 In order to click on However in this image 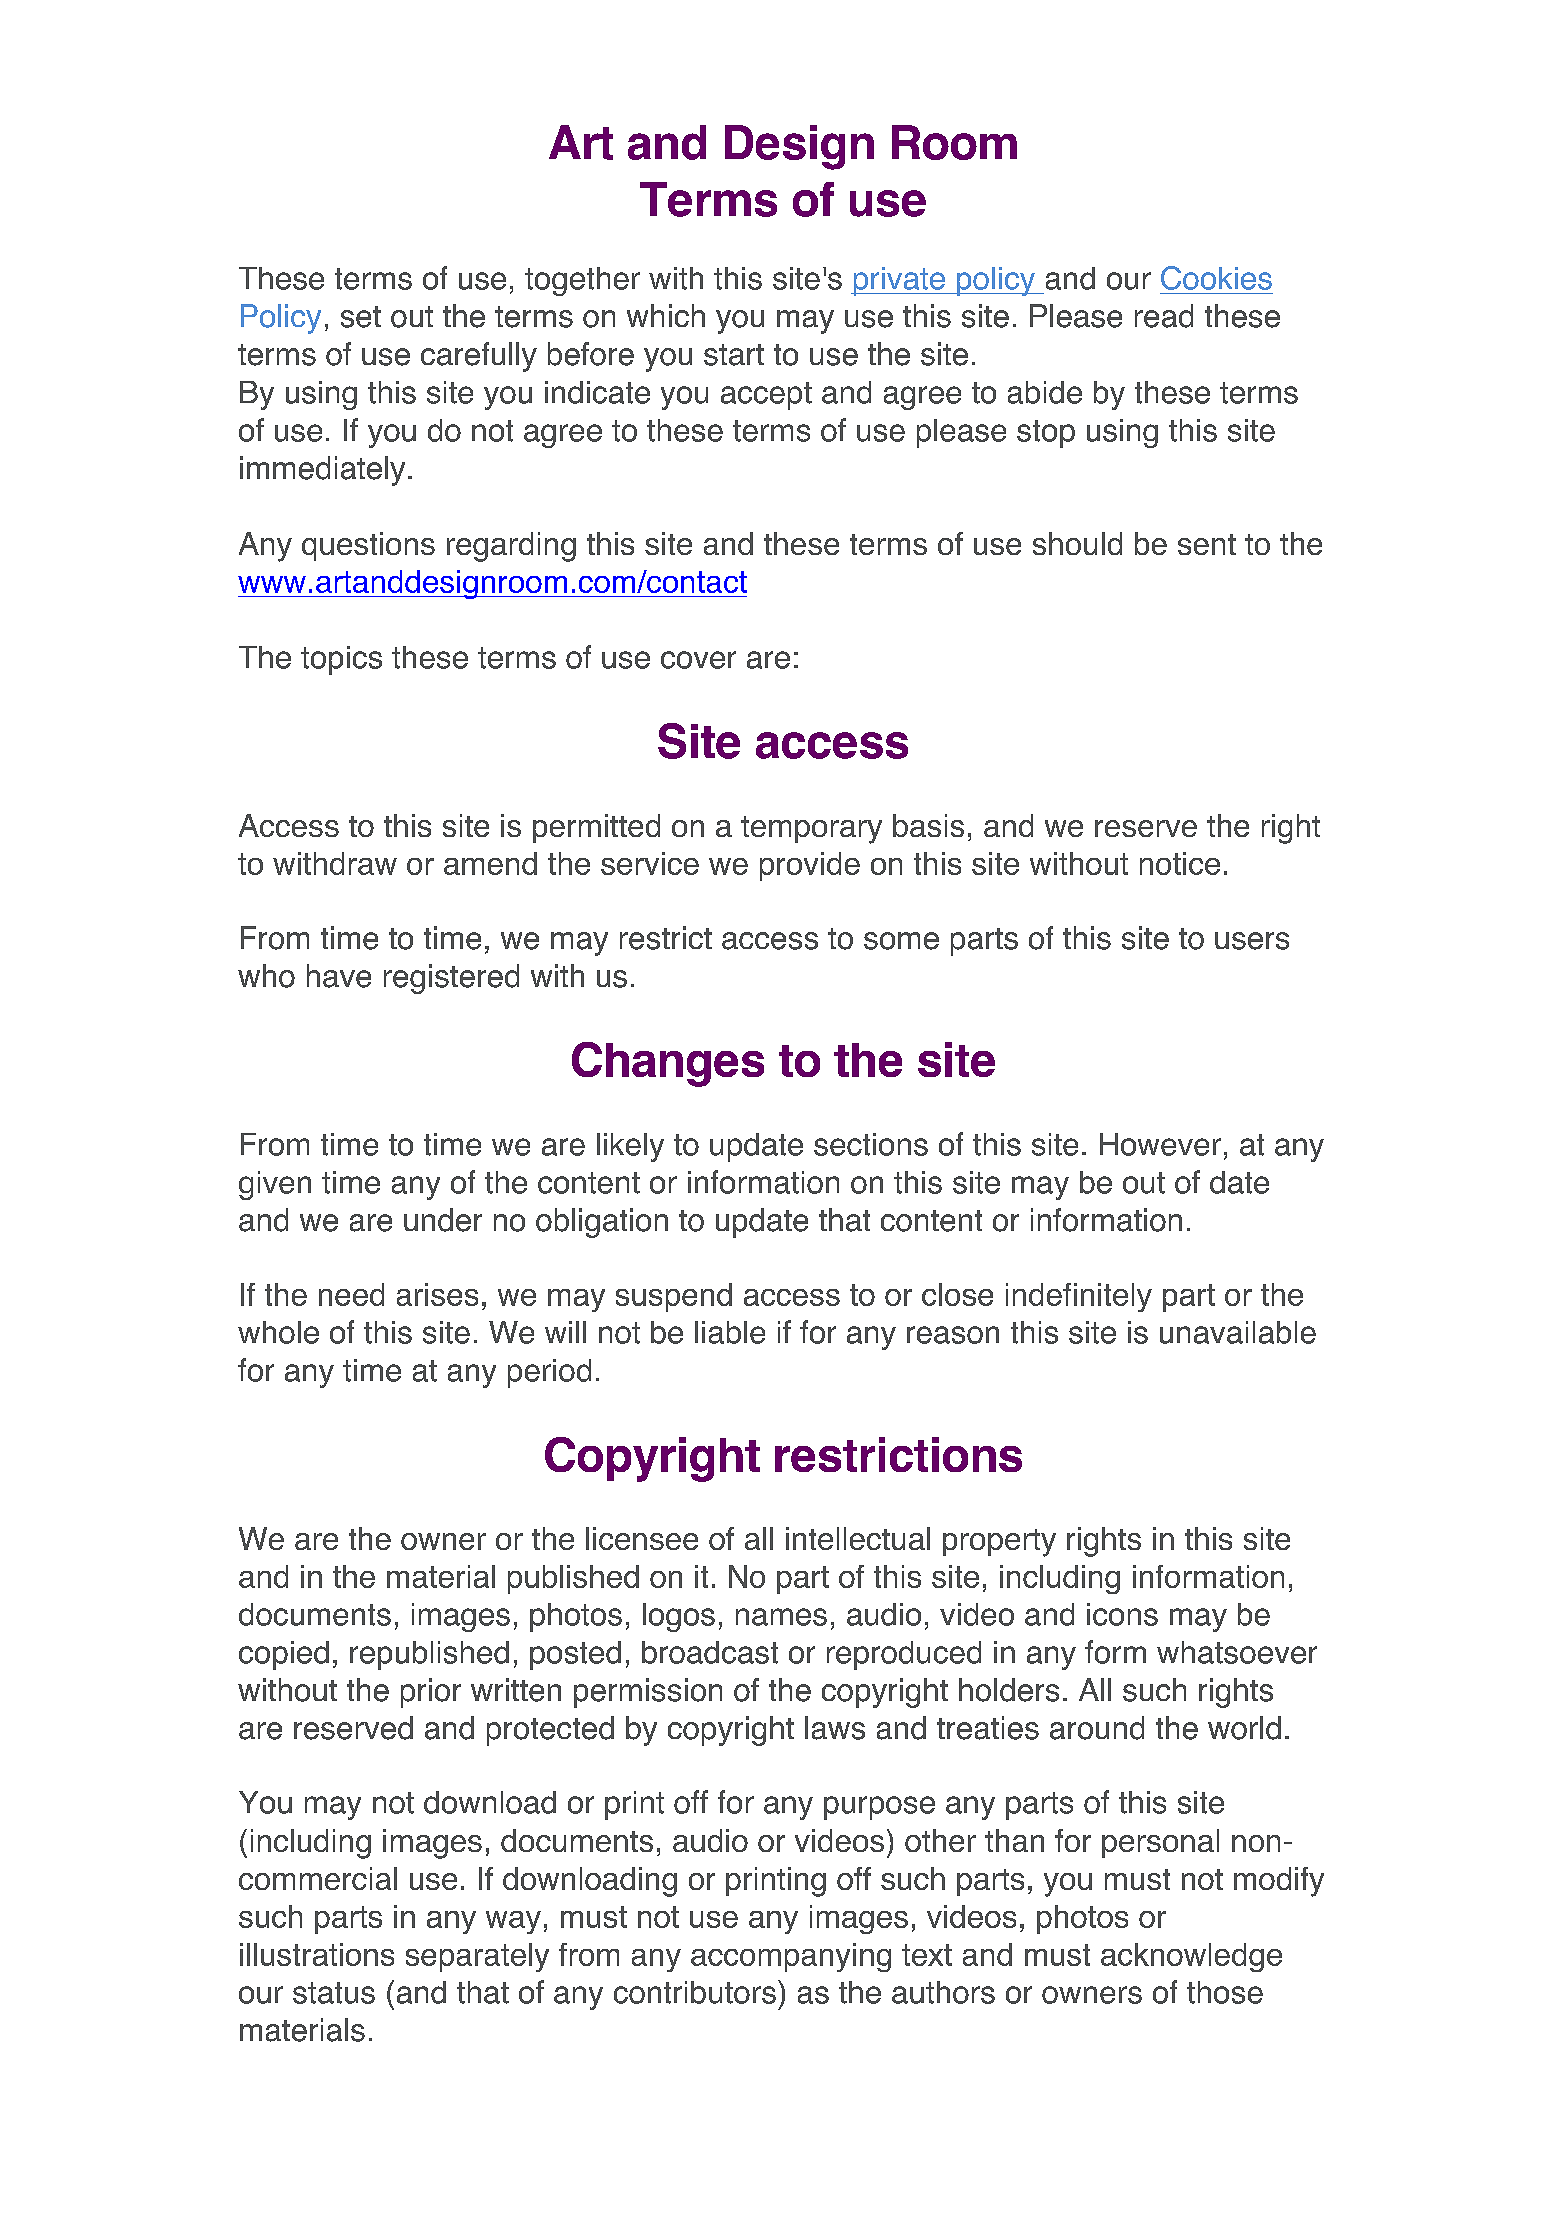, I will do `click(1160, 1144)`.
